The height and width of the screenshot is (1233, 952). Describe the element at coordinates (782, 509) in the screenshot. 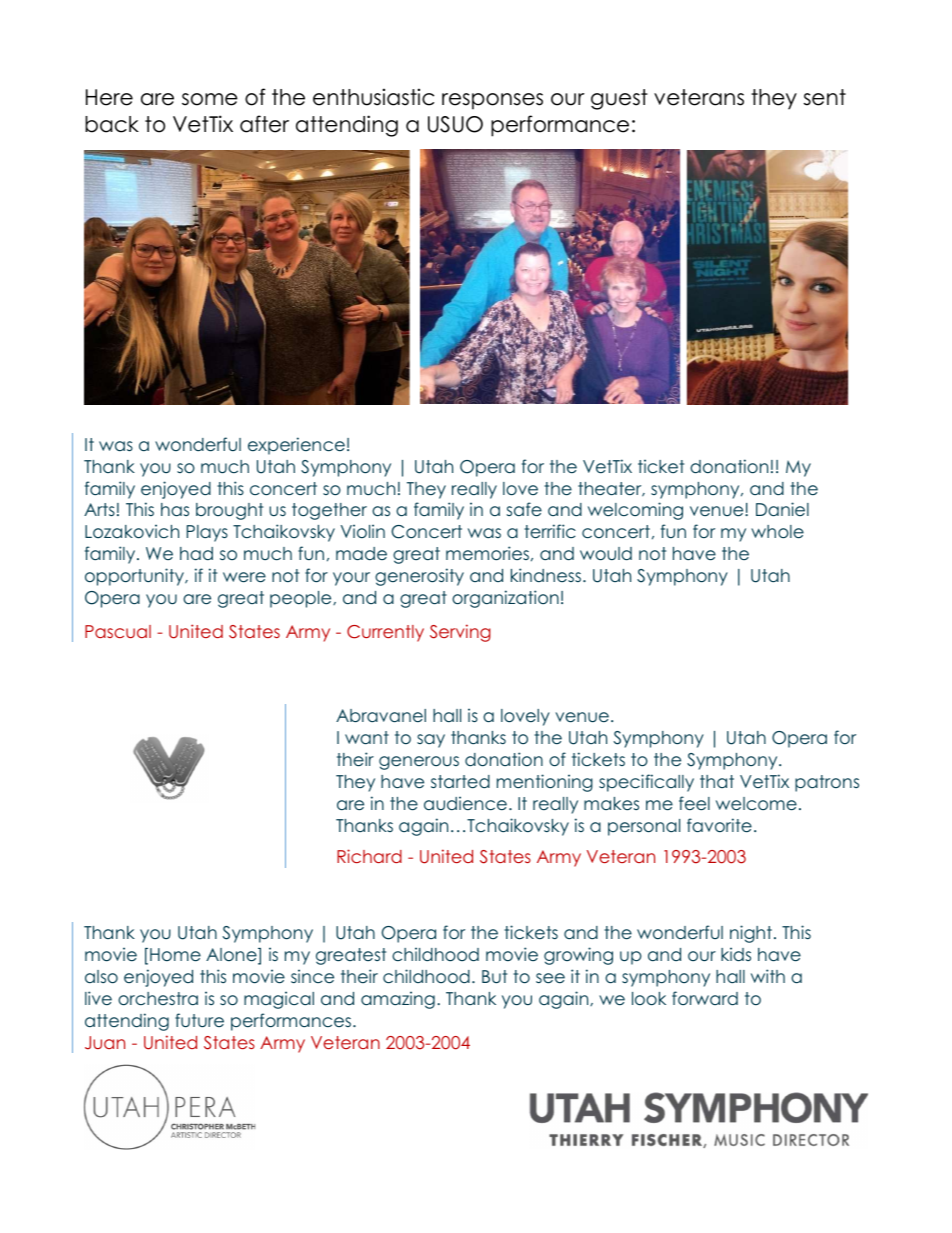

I see `Daniel` at that location.
